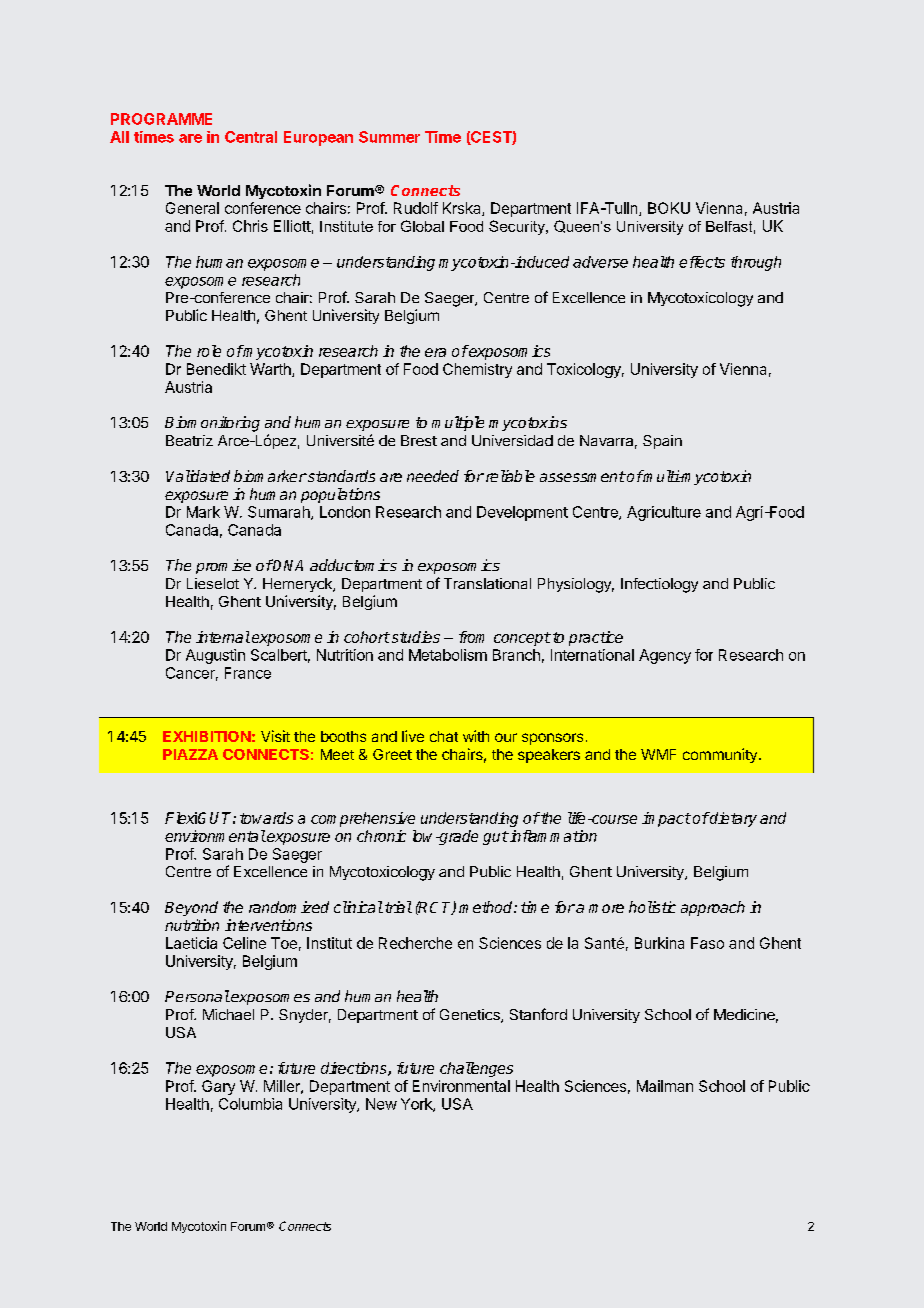 The width and height of the image is (924, 1308). I want to click on WMF, so click(658, 754).
